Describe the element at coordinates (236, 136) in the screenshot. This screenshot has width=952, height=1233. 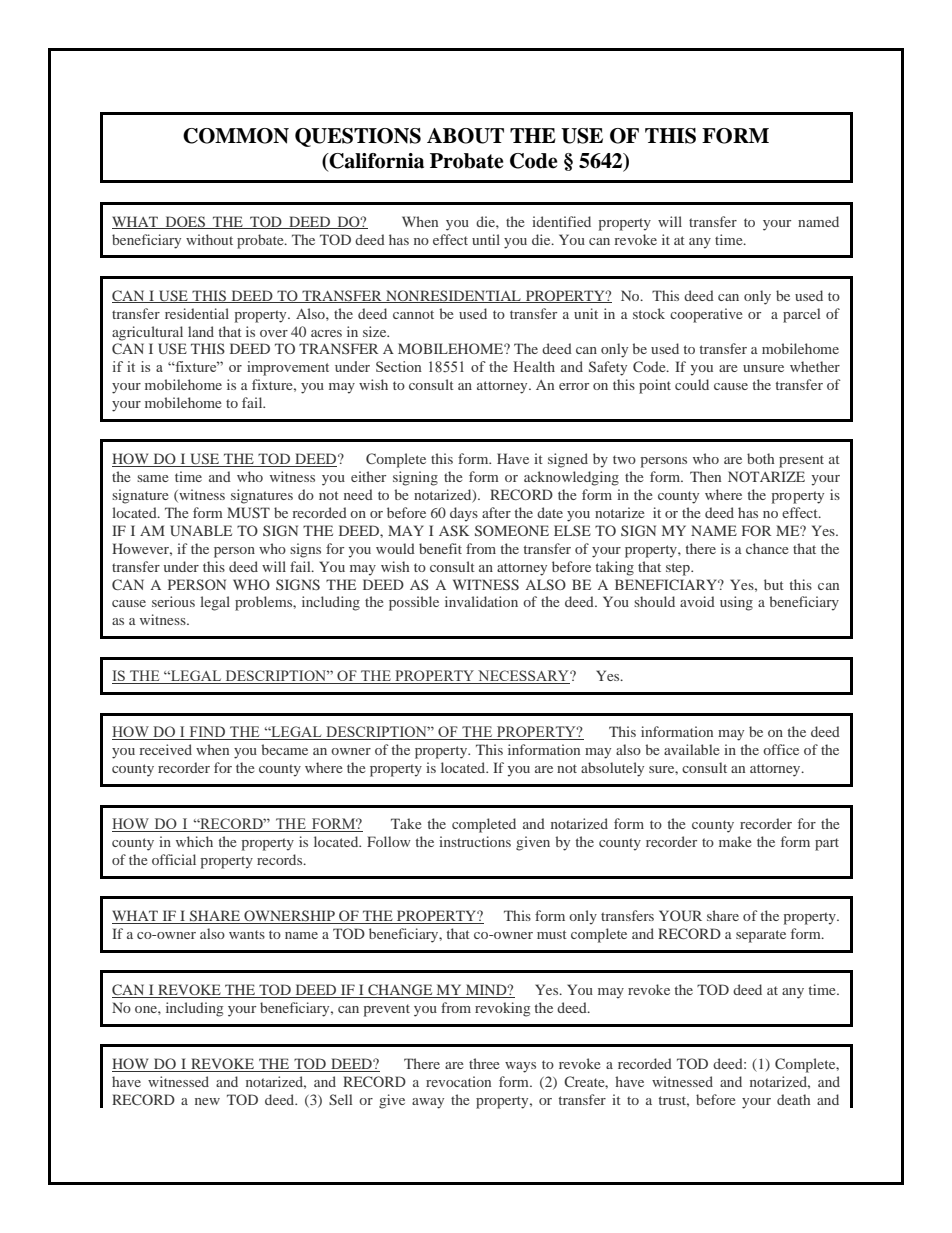
I see `COMMON` at that location.
